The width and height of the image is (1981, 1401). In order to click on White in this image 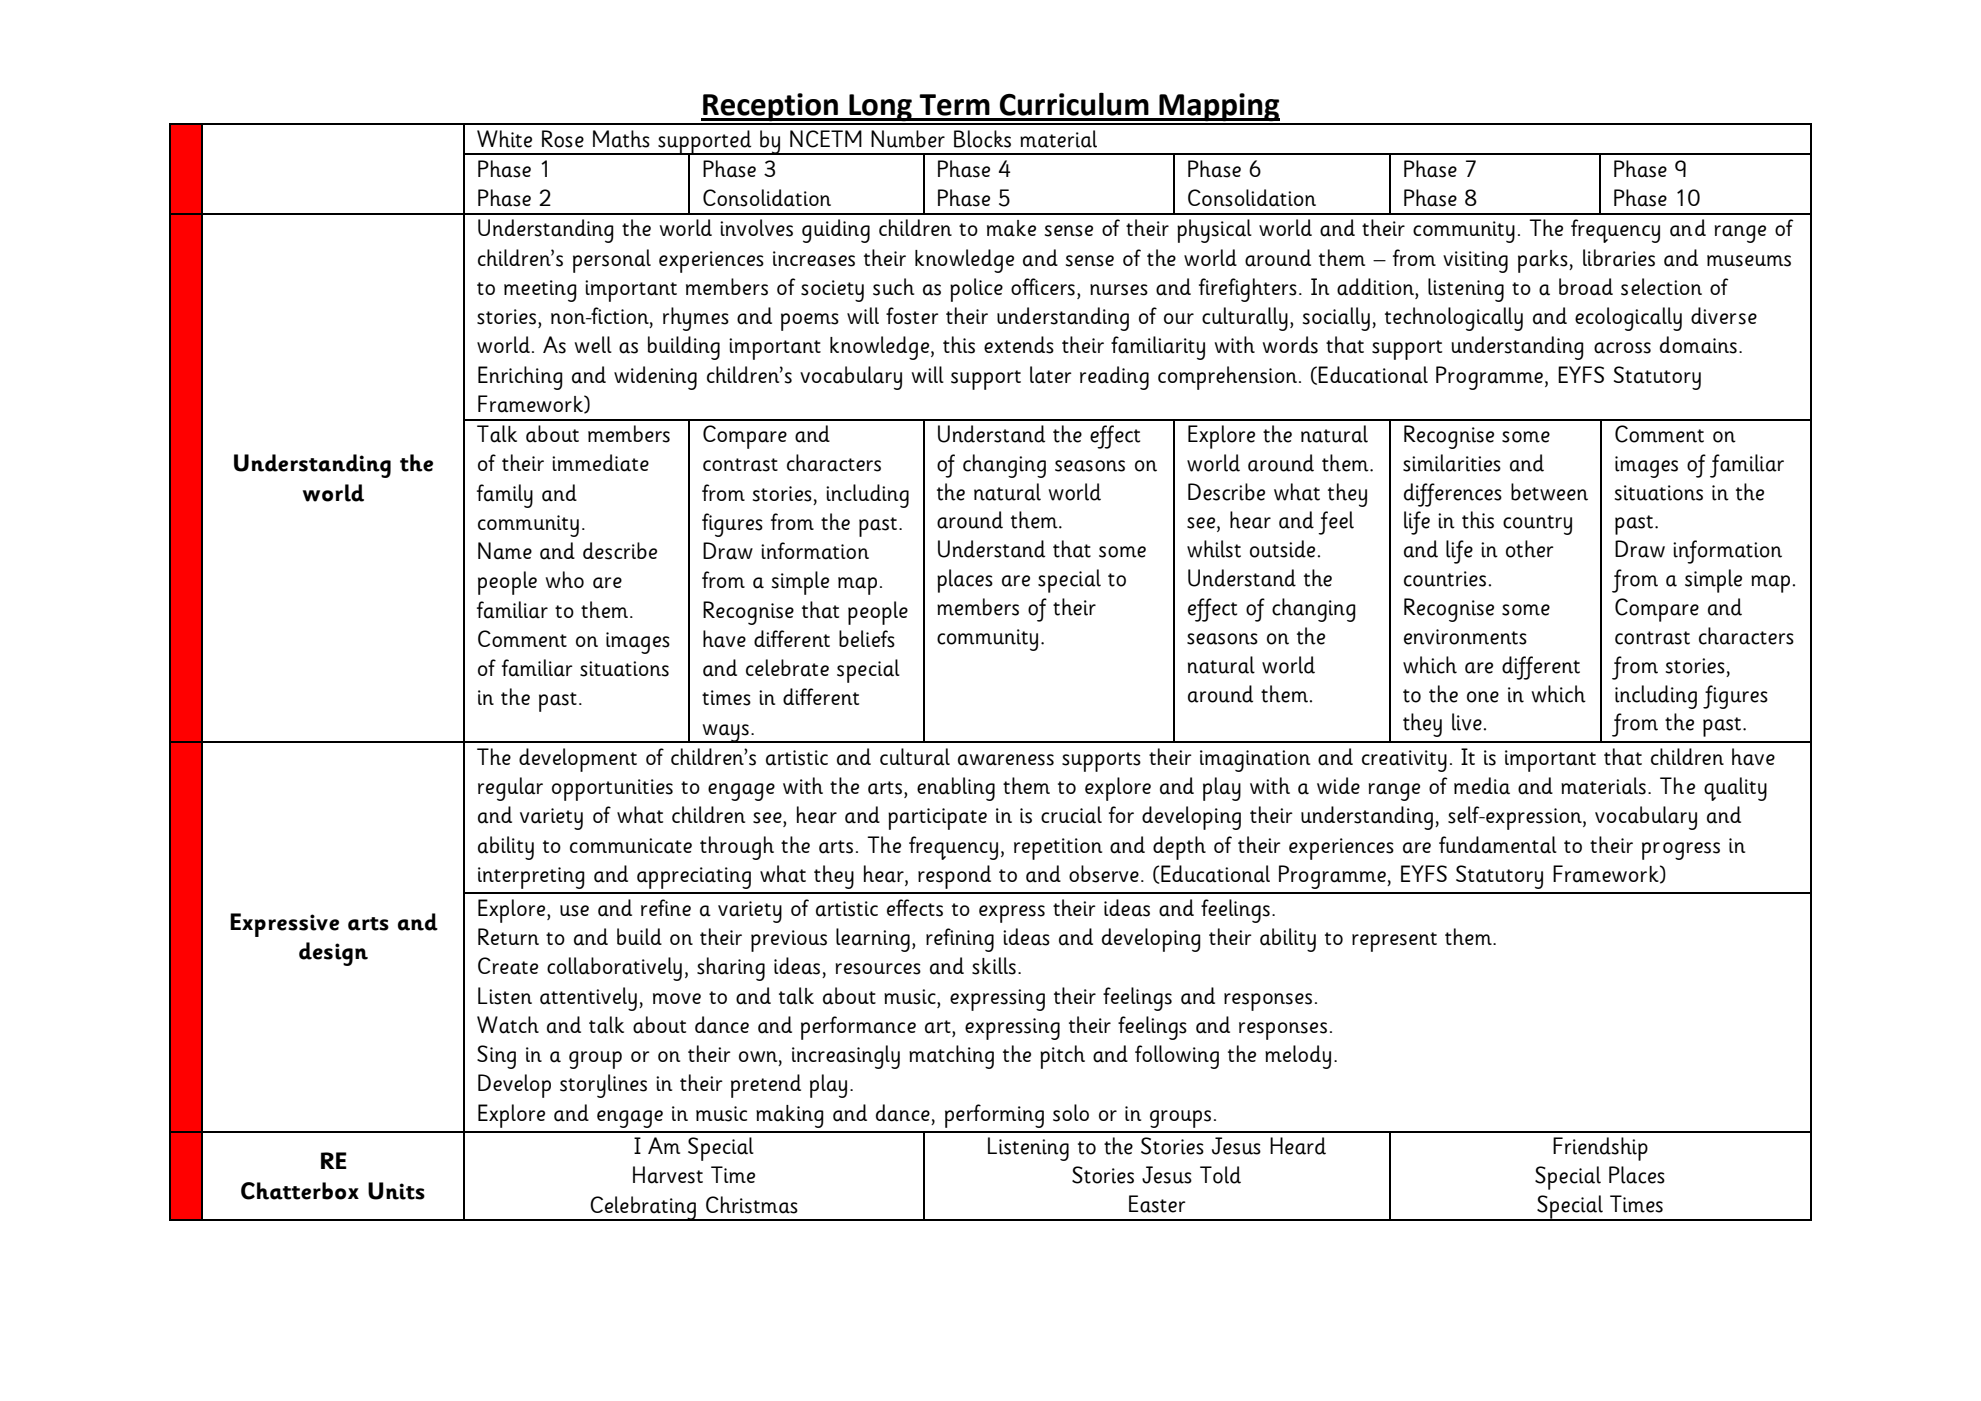, I will do `click(504, 139)`.
